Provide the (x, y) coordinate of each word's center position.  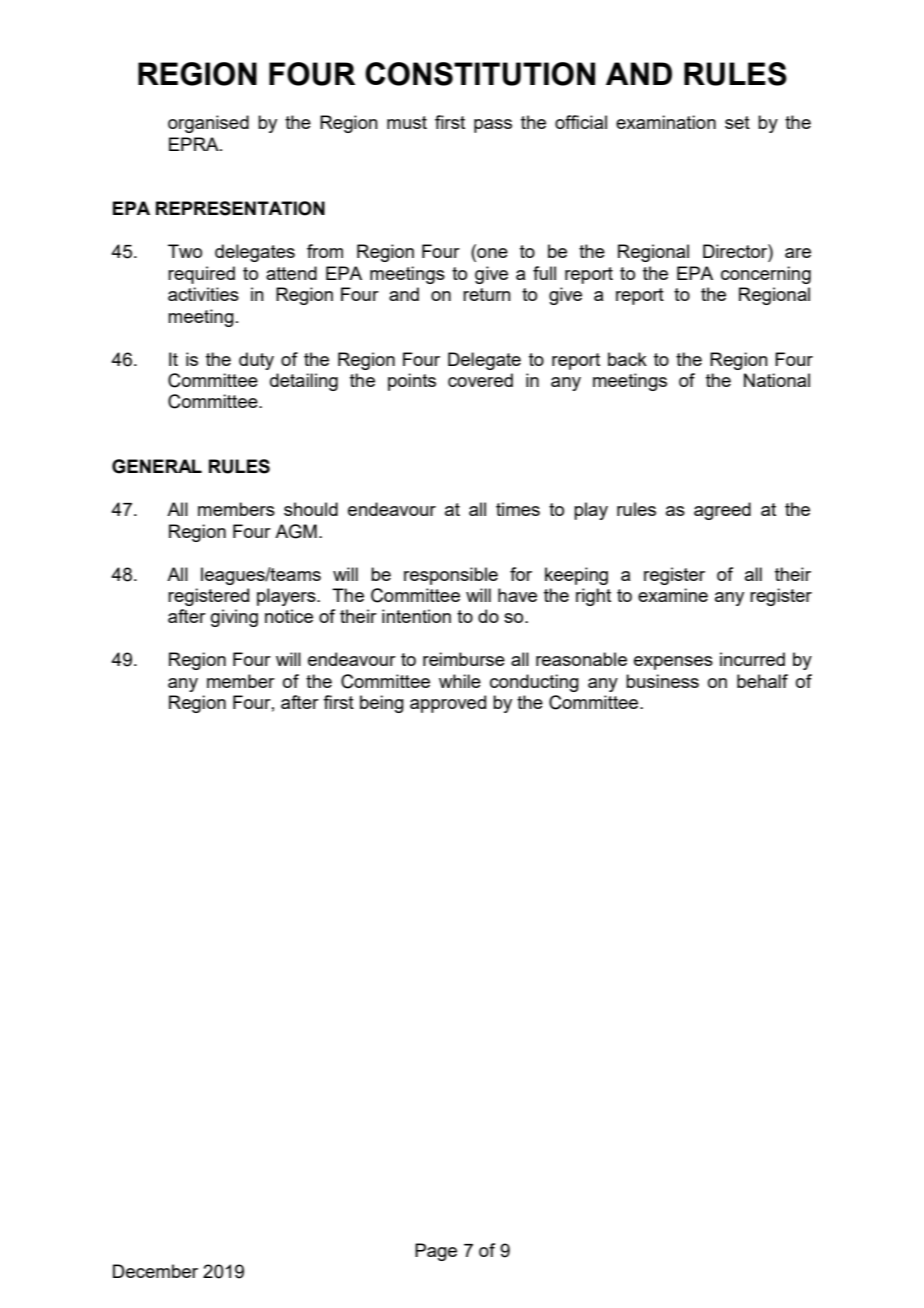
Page (436, 1252)
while (460, 681)
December (155, 1271)
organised (208, 124)
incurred (752, 659)
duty (256, 361)
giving (234, 618)
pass (493, 126)
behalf (762, 681)
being (382, 704)
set (737, 122)
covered (480, 380)
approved (448, 704)
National (777, 380)
